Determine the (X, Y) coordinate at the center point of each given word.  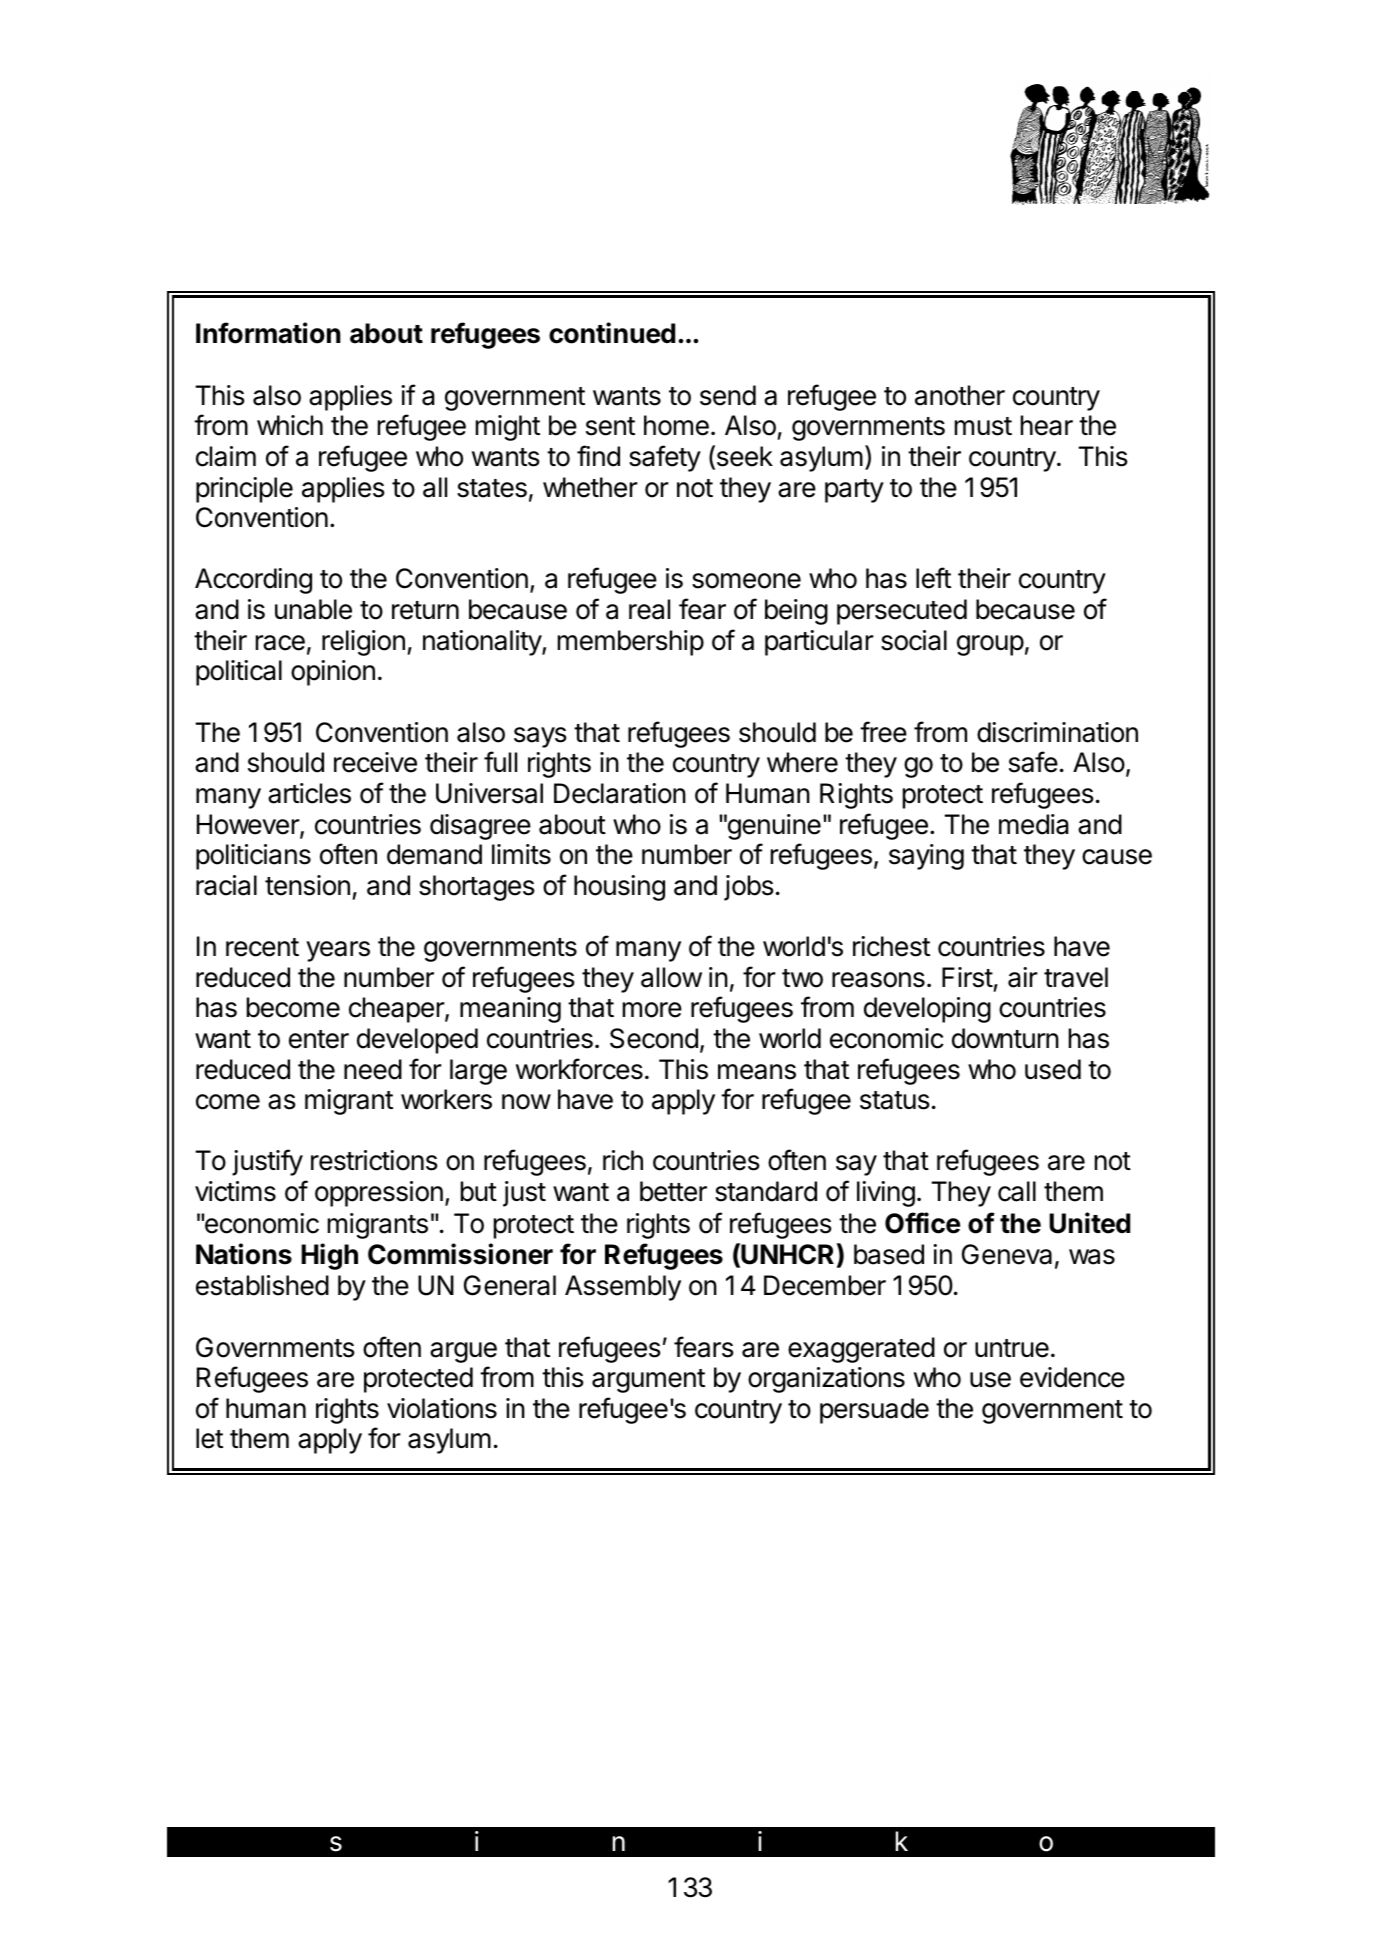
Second (654, 1038)
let (209, 1438)
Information (268, 333)
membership (631, 643)
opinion (333, 673)
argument (648, 1381)
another (960, 395)
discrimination (1057, 732)
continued (612, 333)
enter (319, 1039)
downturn (1005, 1038)
